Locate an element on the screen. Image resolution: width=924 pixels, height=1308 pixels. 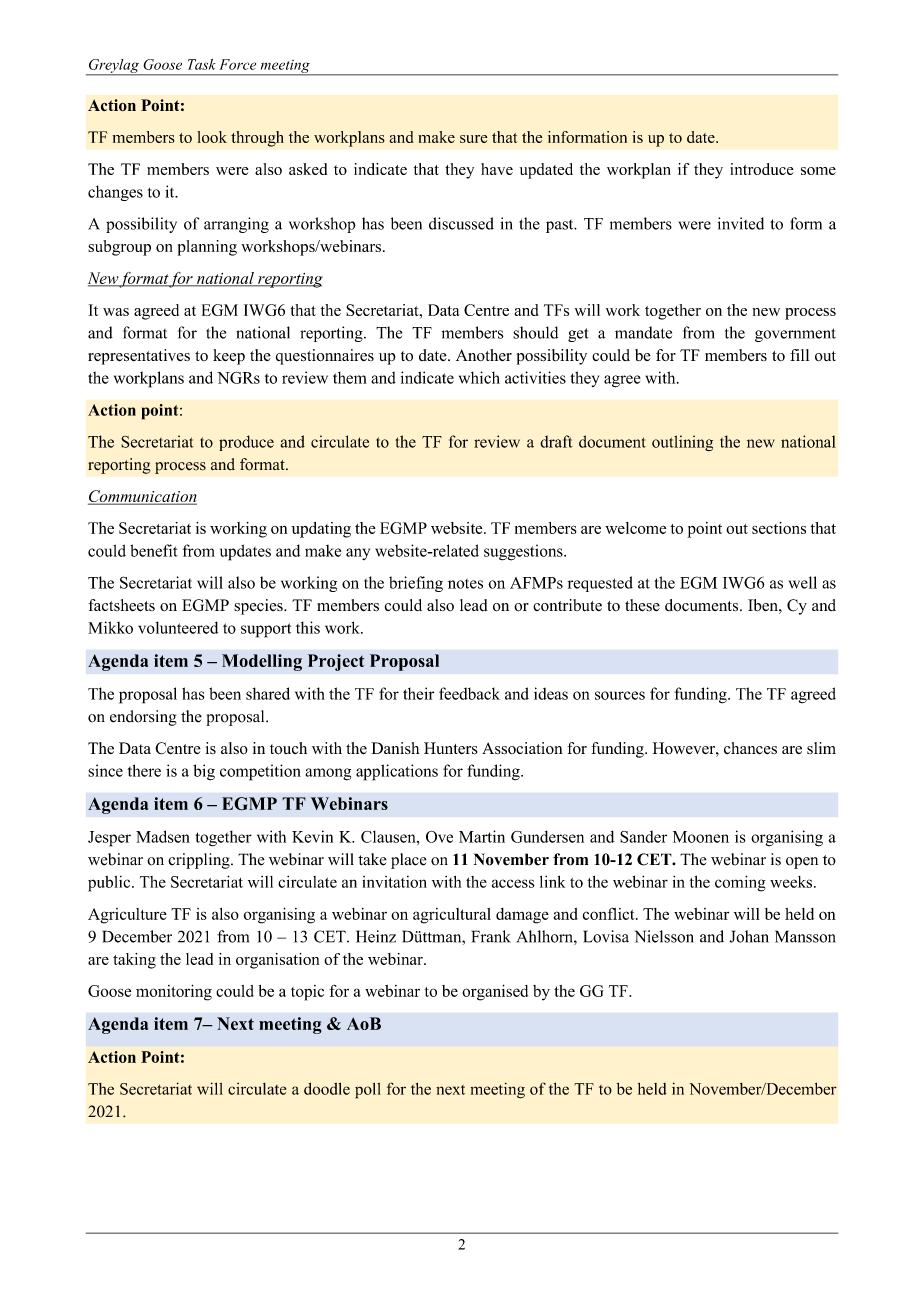
monitoring is located at coordinates (174, 992).
